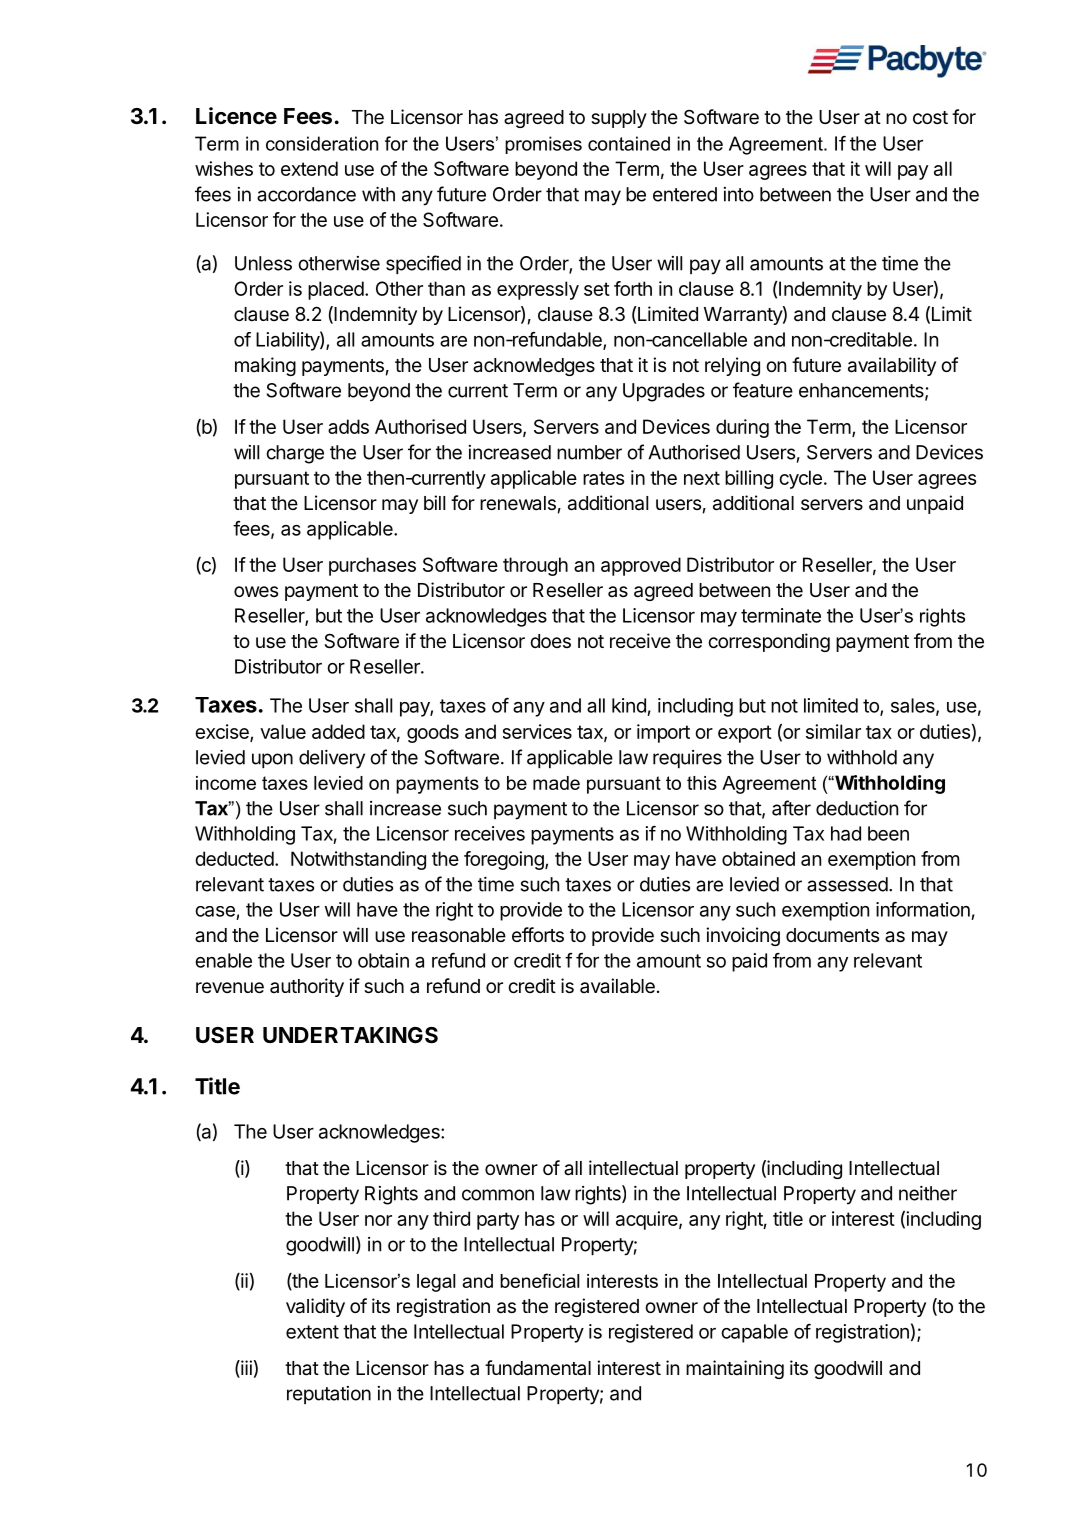 The height and width of the screenshot is (1540, 1090). What do you see at coordinates (312, 1332) in the screenshot?
I see `extent` at bounding box center [312, 1332].
